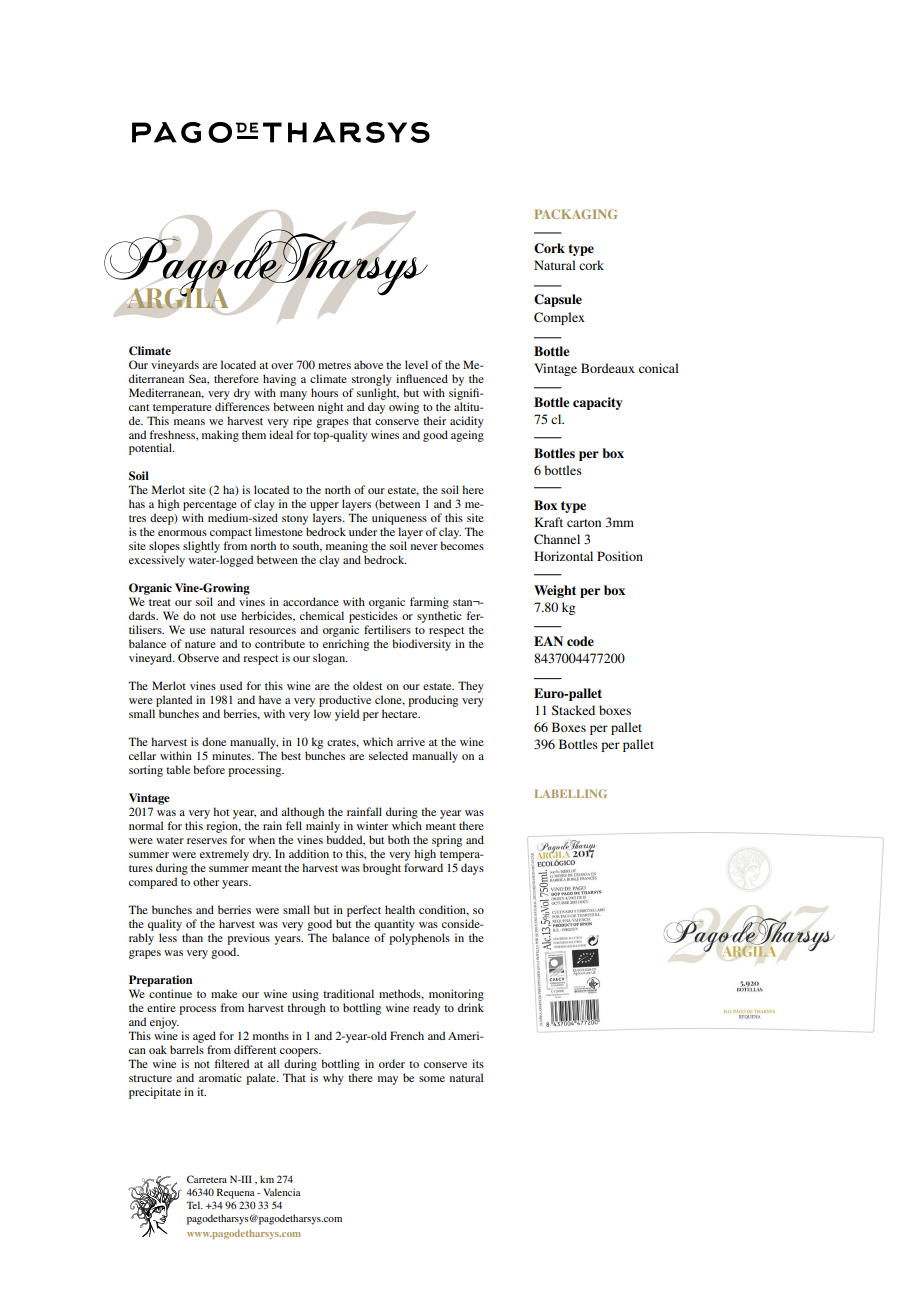 This screenshot has width=924, height=1308. What do you see at coordinates (388, 1080) in the screenshot?
I see `may` at bounding box center [388, 1080].
